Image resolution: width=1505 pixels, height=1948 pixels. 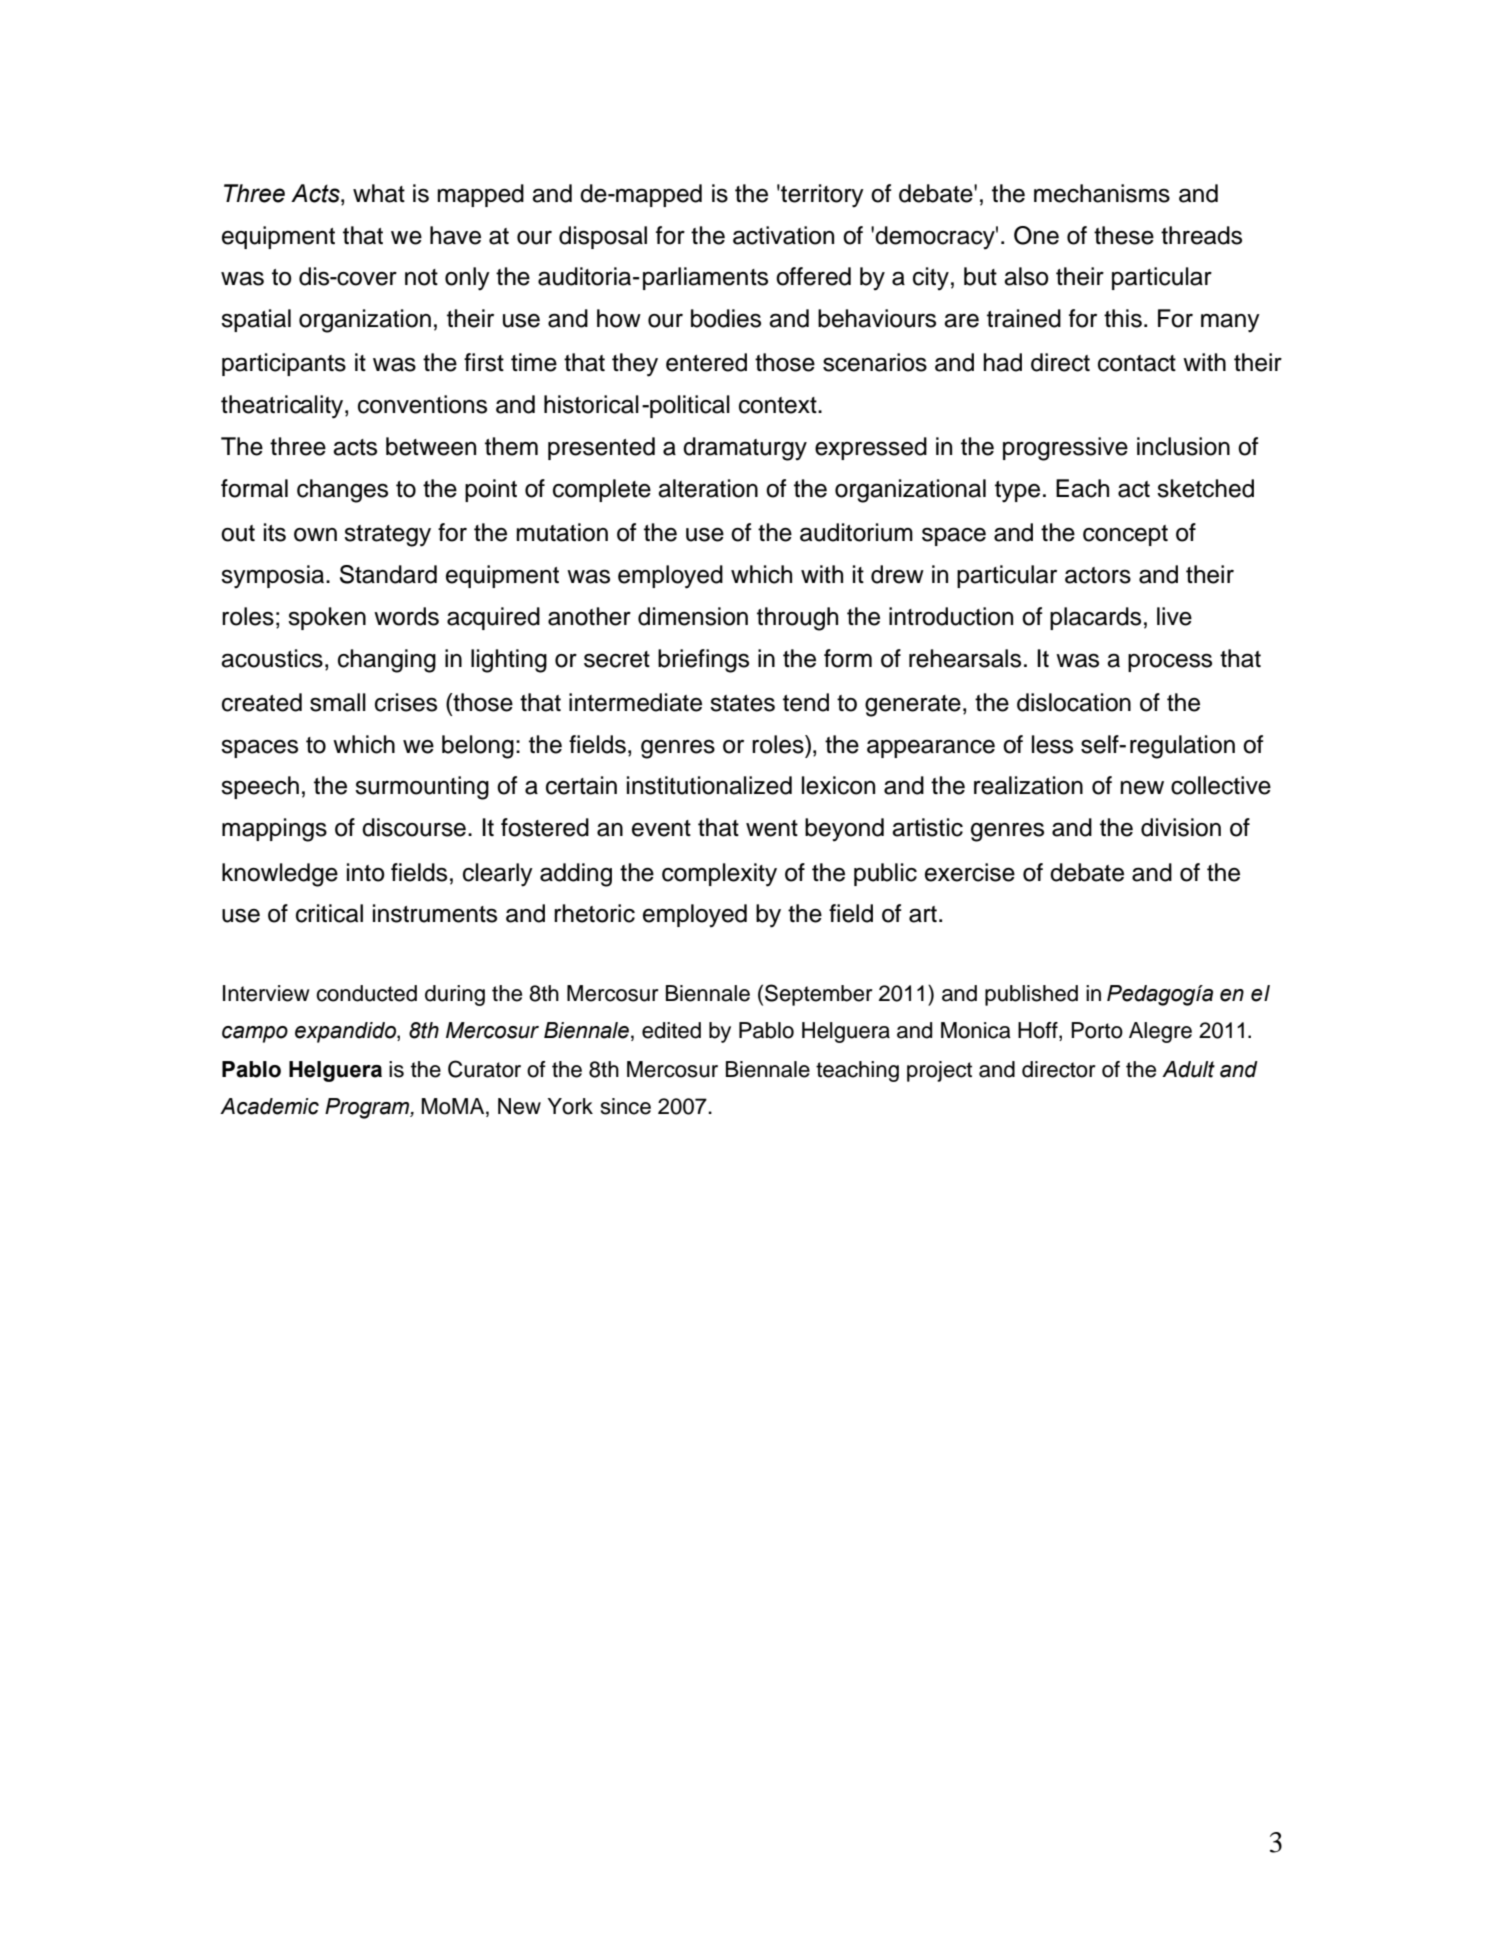 What do you see at coordinates (1052, 744) in the screenshot?
I see `less` at bounding box center [1052, 744].
